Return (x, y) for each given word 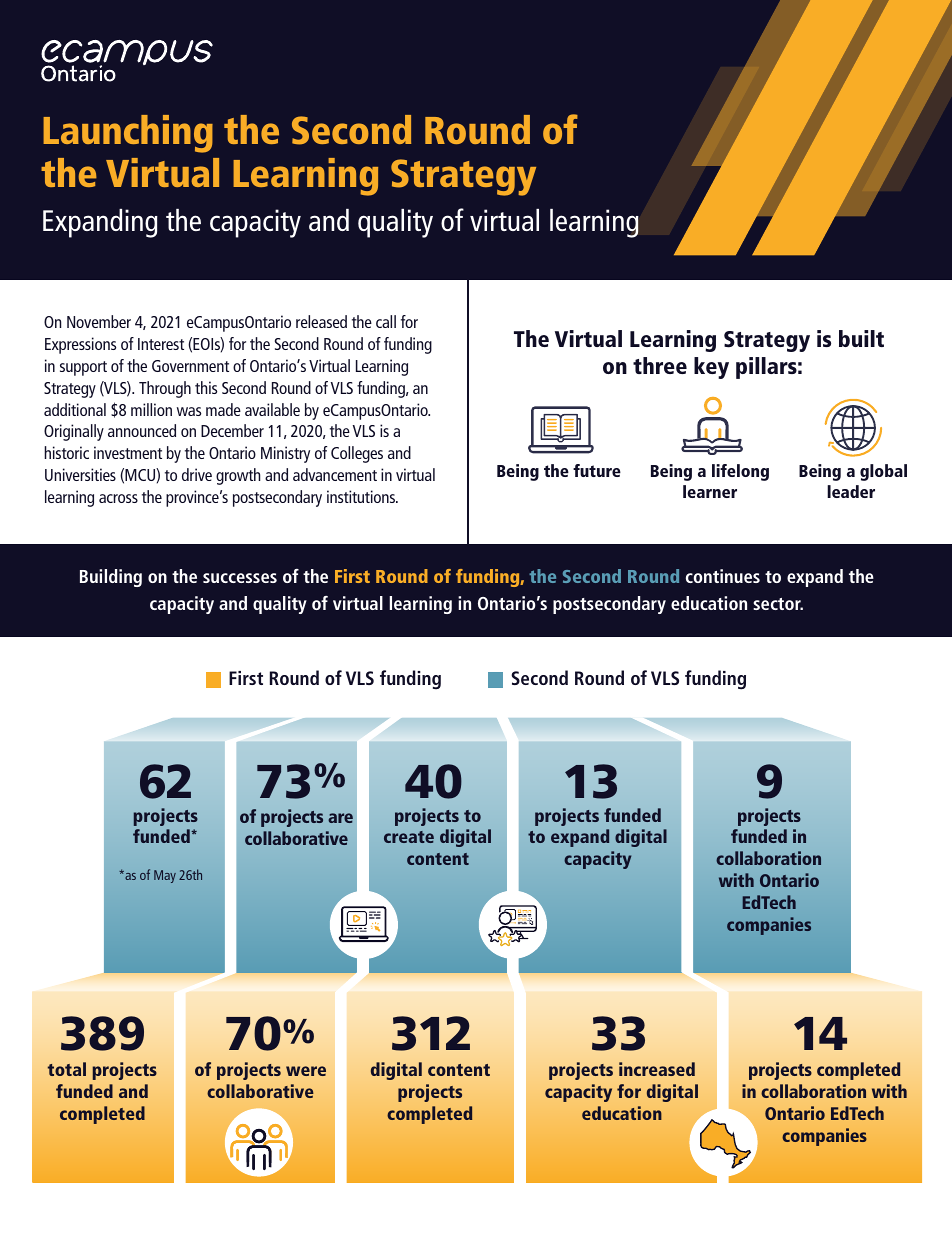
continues (723, 576)
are (340, 818)
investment (128, 452)
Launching (128, 134)
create (409, 837)
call (386, 321)
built (861, 338)
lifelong (740, 472)
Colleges (357, 454)
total (67, 1069)
